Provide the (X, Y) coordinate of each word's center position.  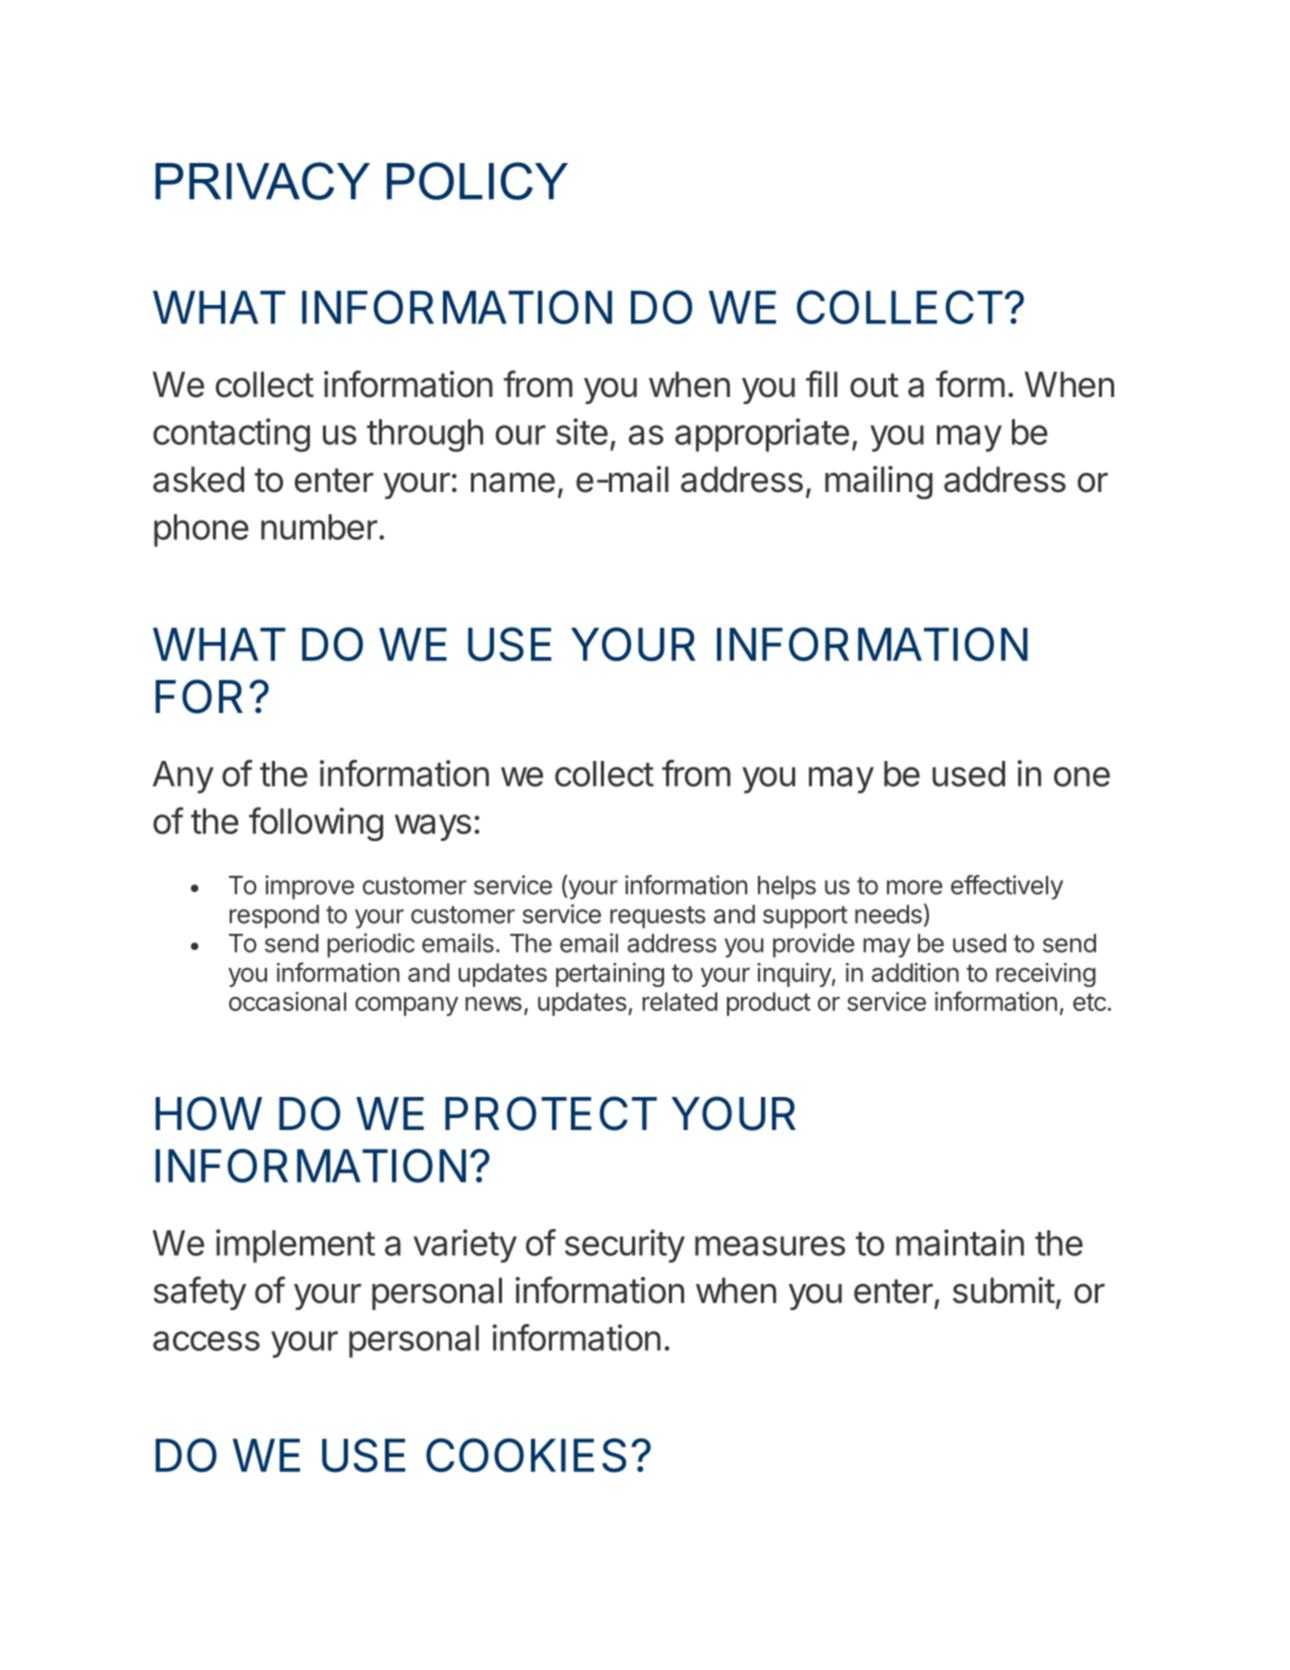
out (874, 385)
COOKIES (526, 1455)
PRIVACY (262, 181)
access (206, 1341)
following (316, 824)
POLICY (477, 181)
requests (658, 917)
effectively (1007, 887)
